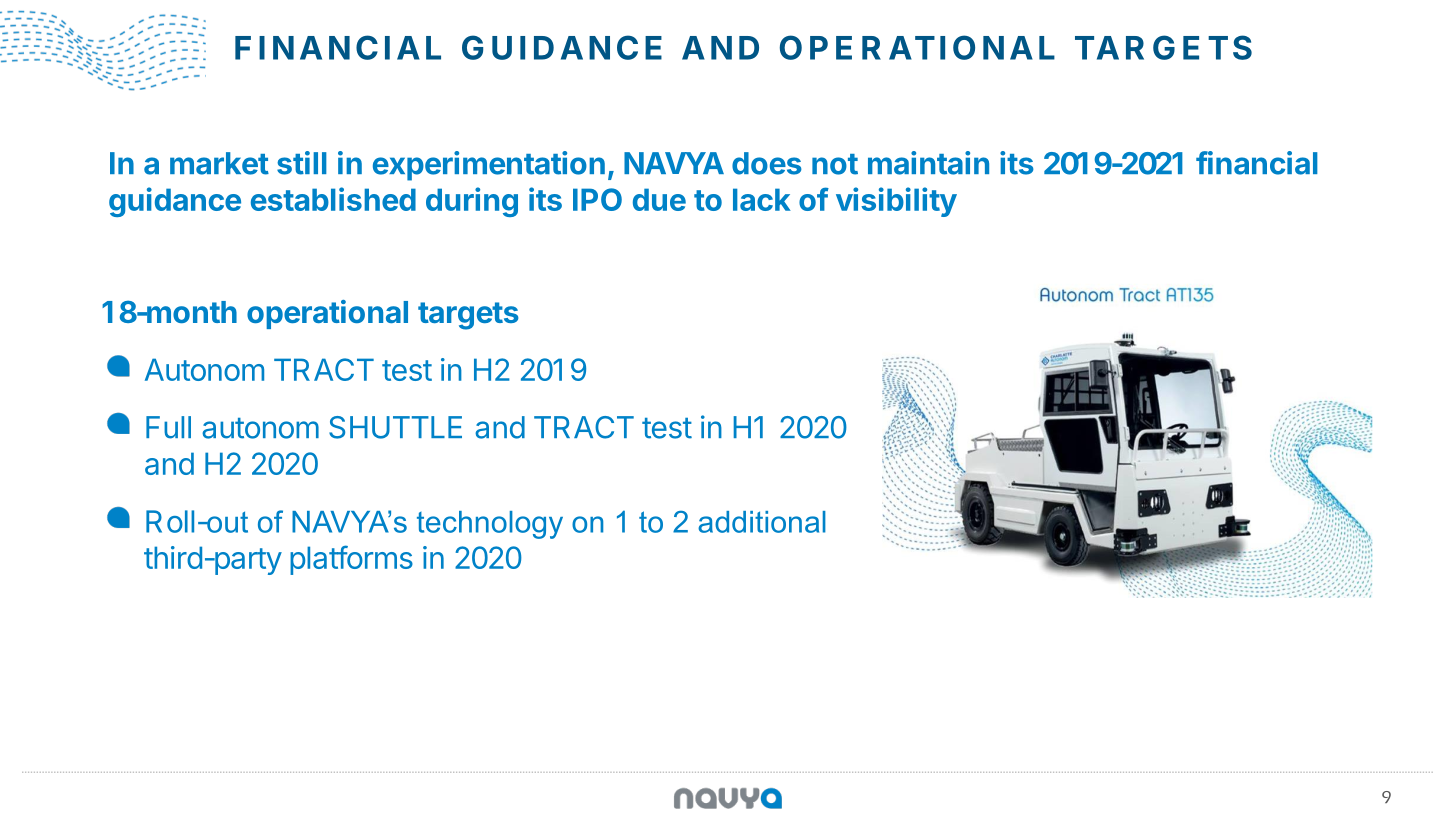  Describe the element at coordinates (468, 316) in the screenshot. I see `targets` at that location.
